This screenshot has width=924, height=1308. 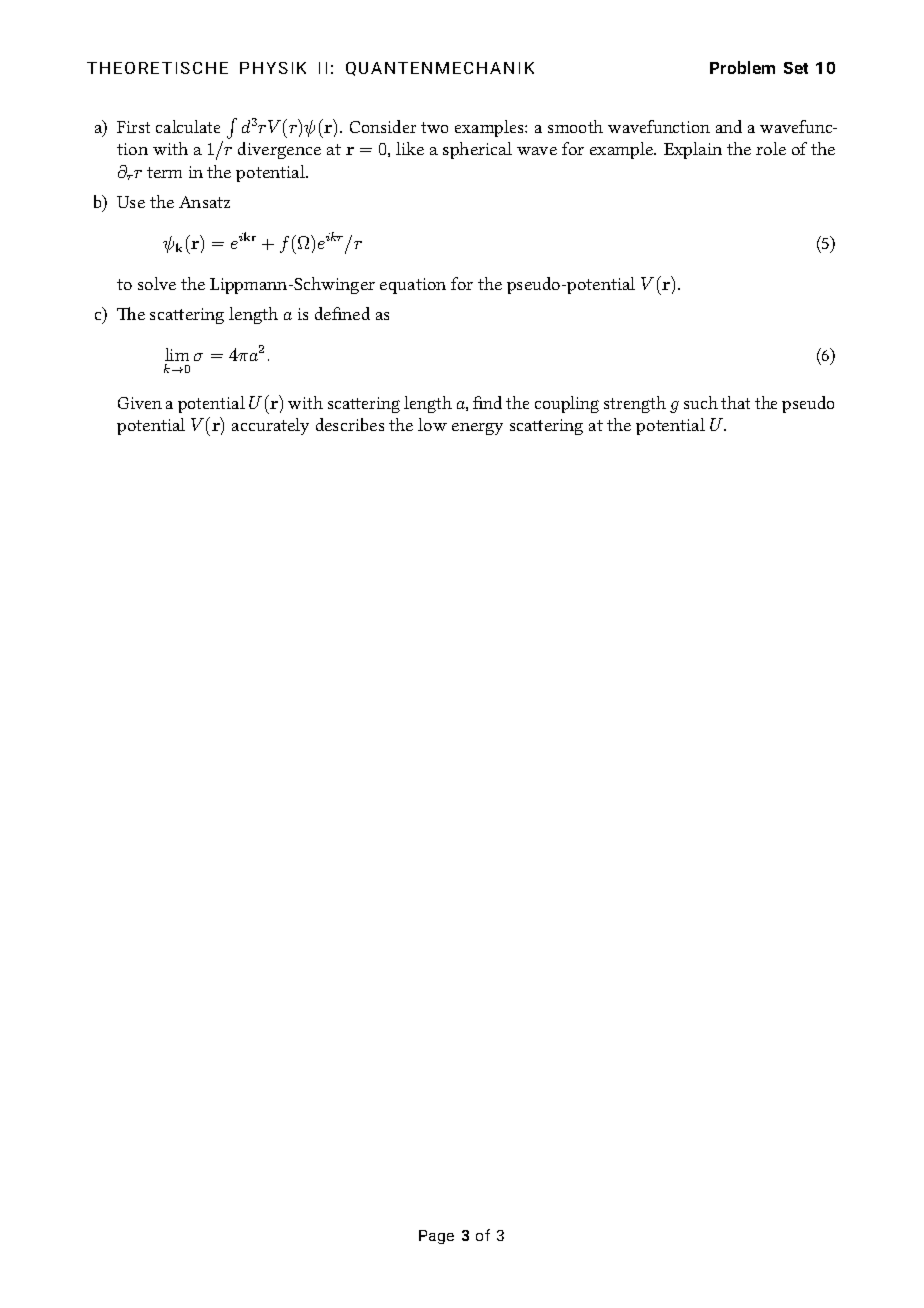 What do you see at coordinates (735, 402) in the screenshot?
I see `that` at bounding box center [735, 402].
